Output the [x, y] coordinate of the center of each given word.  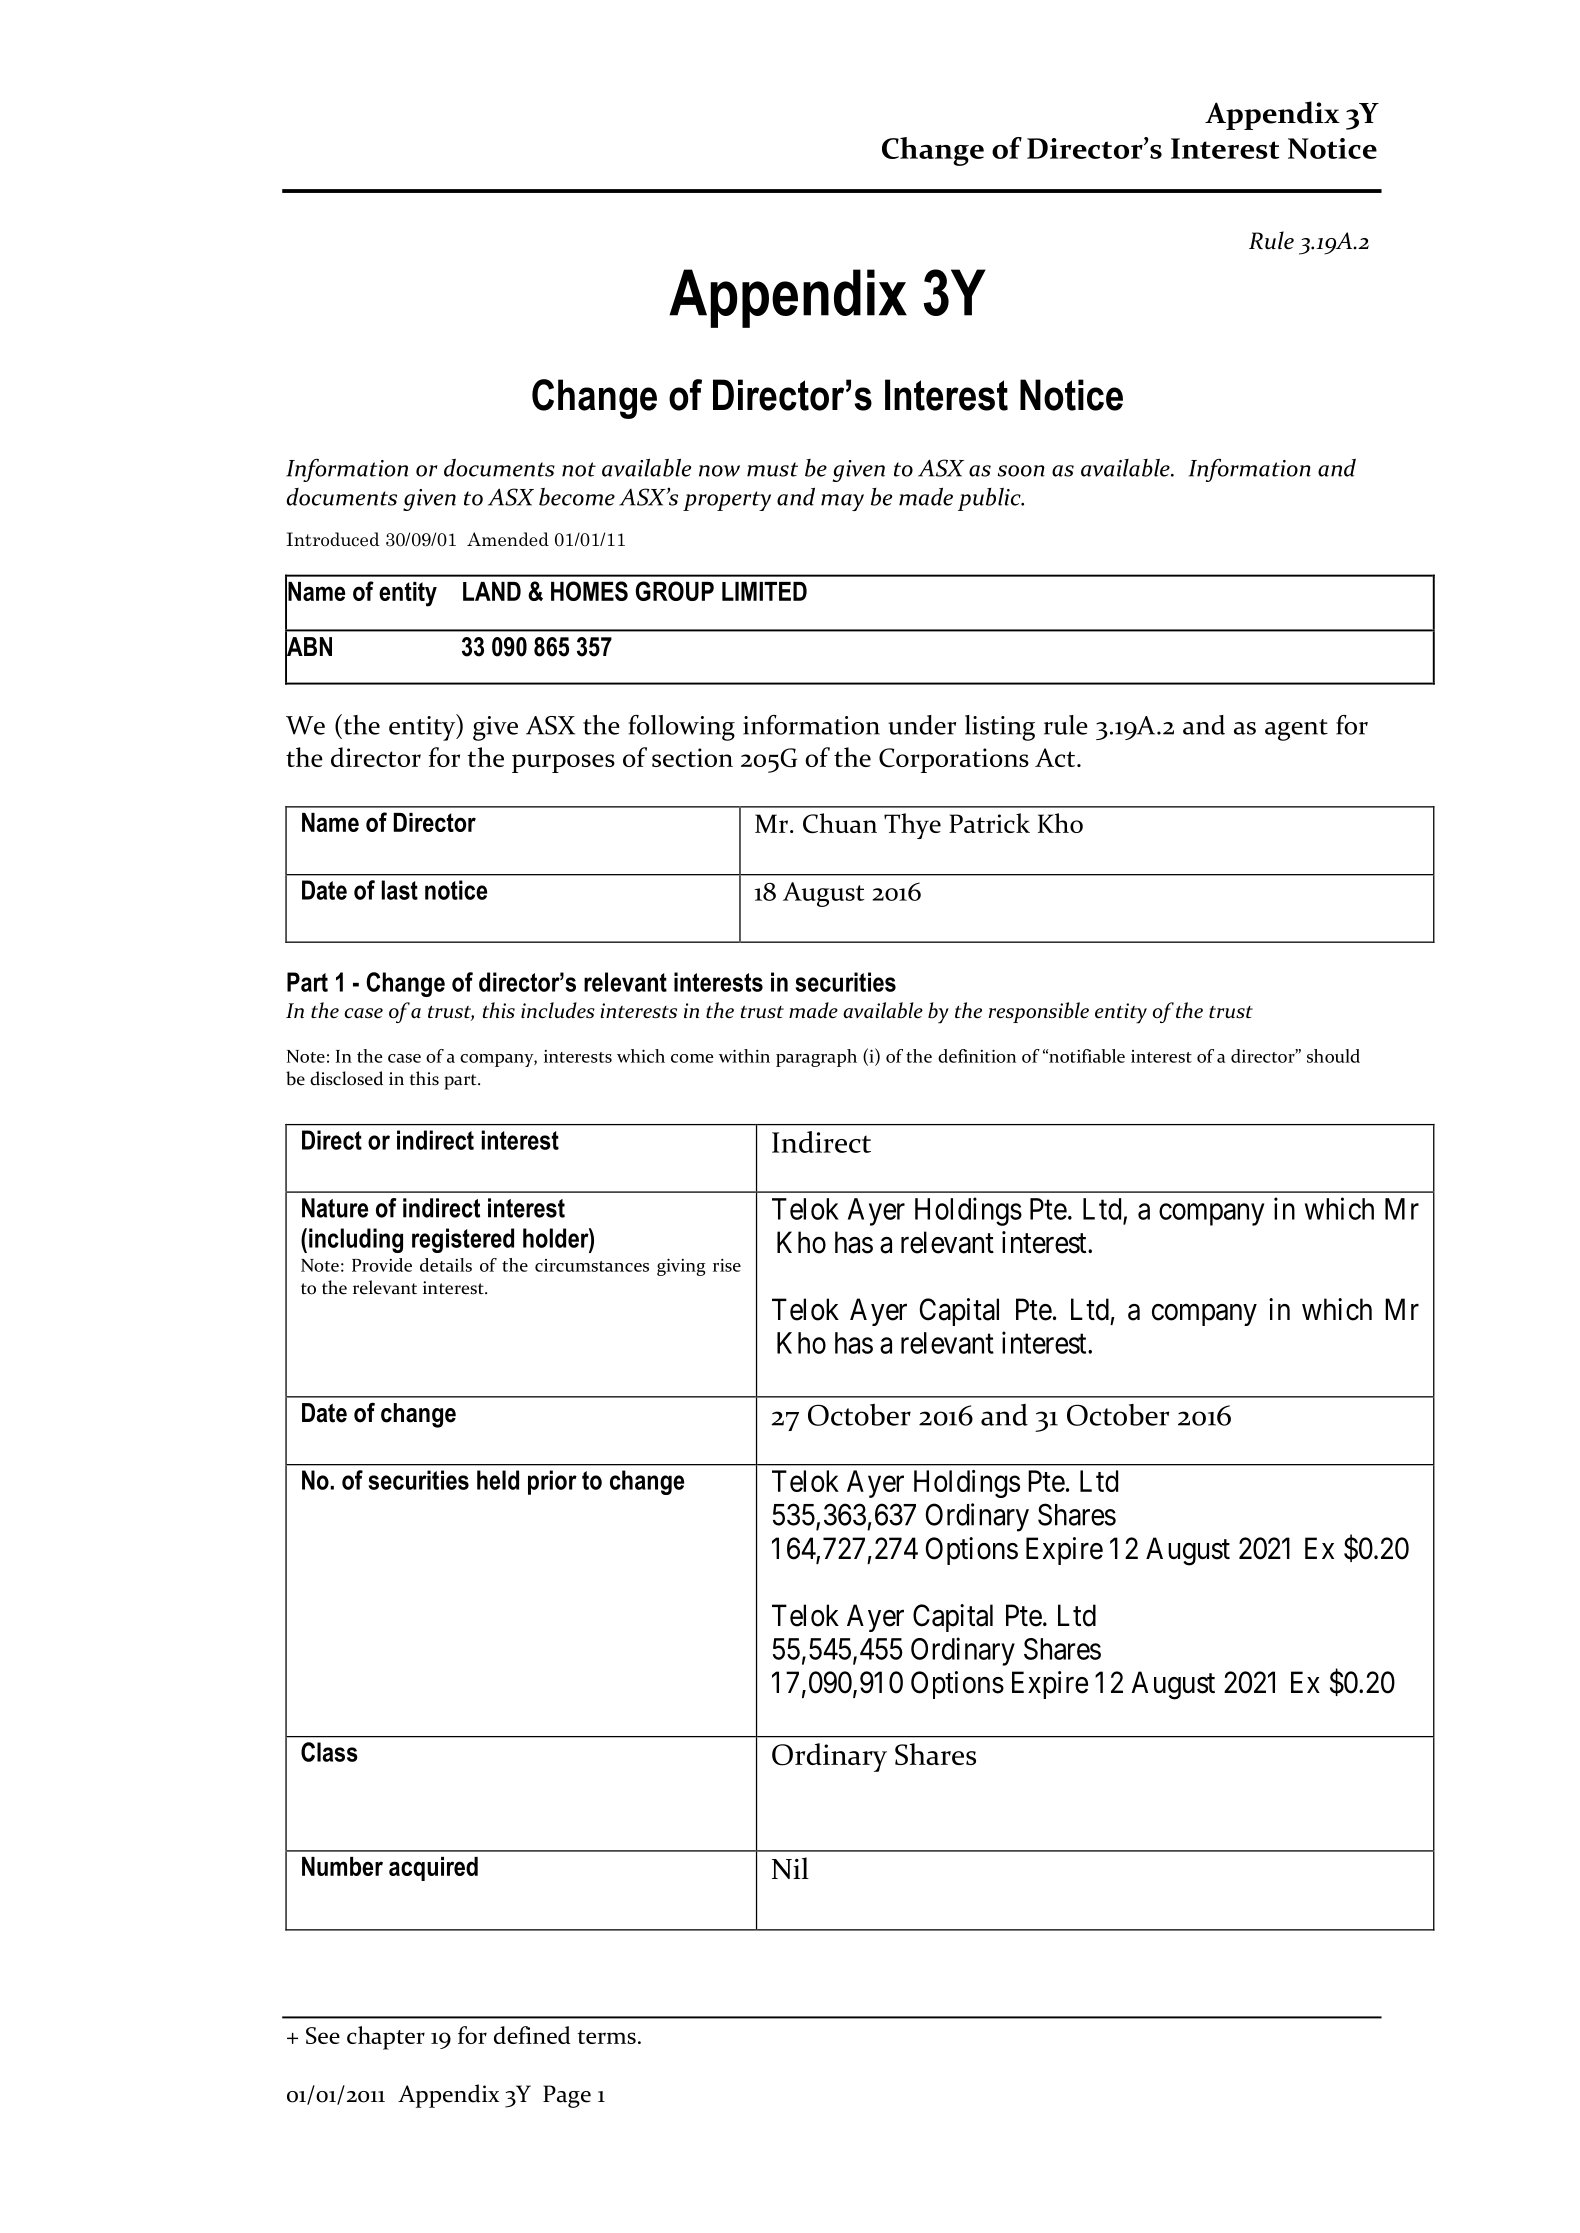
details [446, 1265]
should [1333, 1056]
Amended [508, 539]
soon [1021, 471]
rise [727, 1265]
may [842, 502]
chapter [386, 2038]
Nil [790, 1868]
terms [606, 2037]
